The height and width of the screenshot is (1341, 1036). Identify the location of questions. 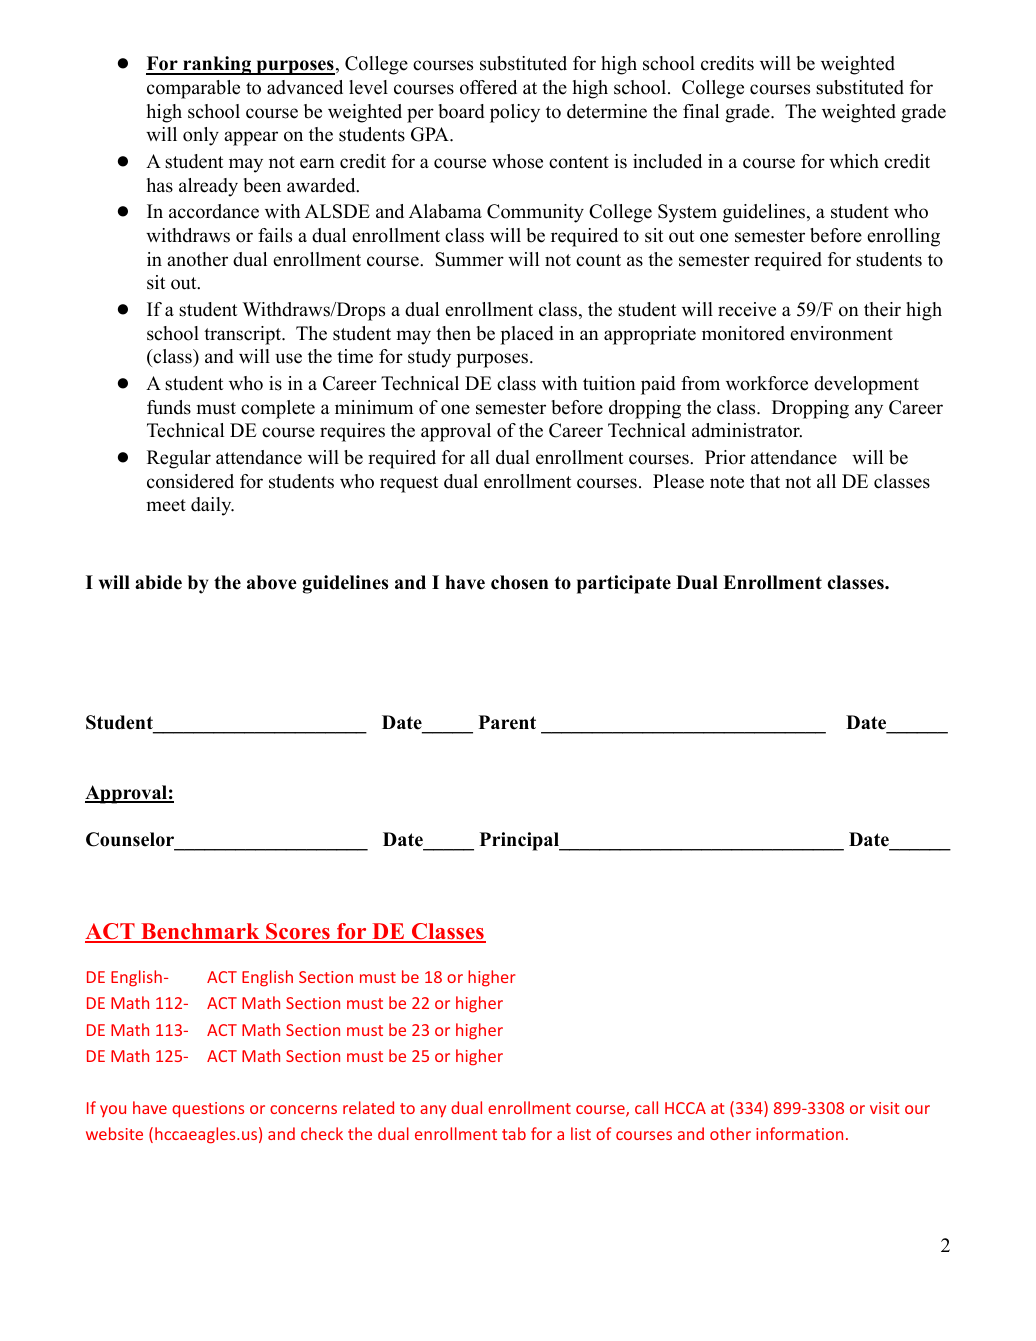
(208, 1110).
